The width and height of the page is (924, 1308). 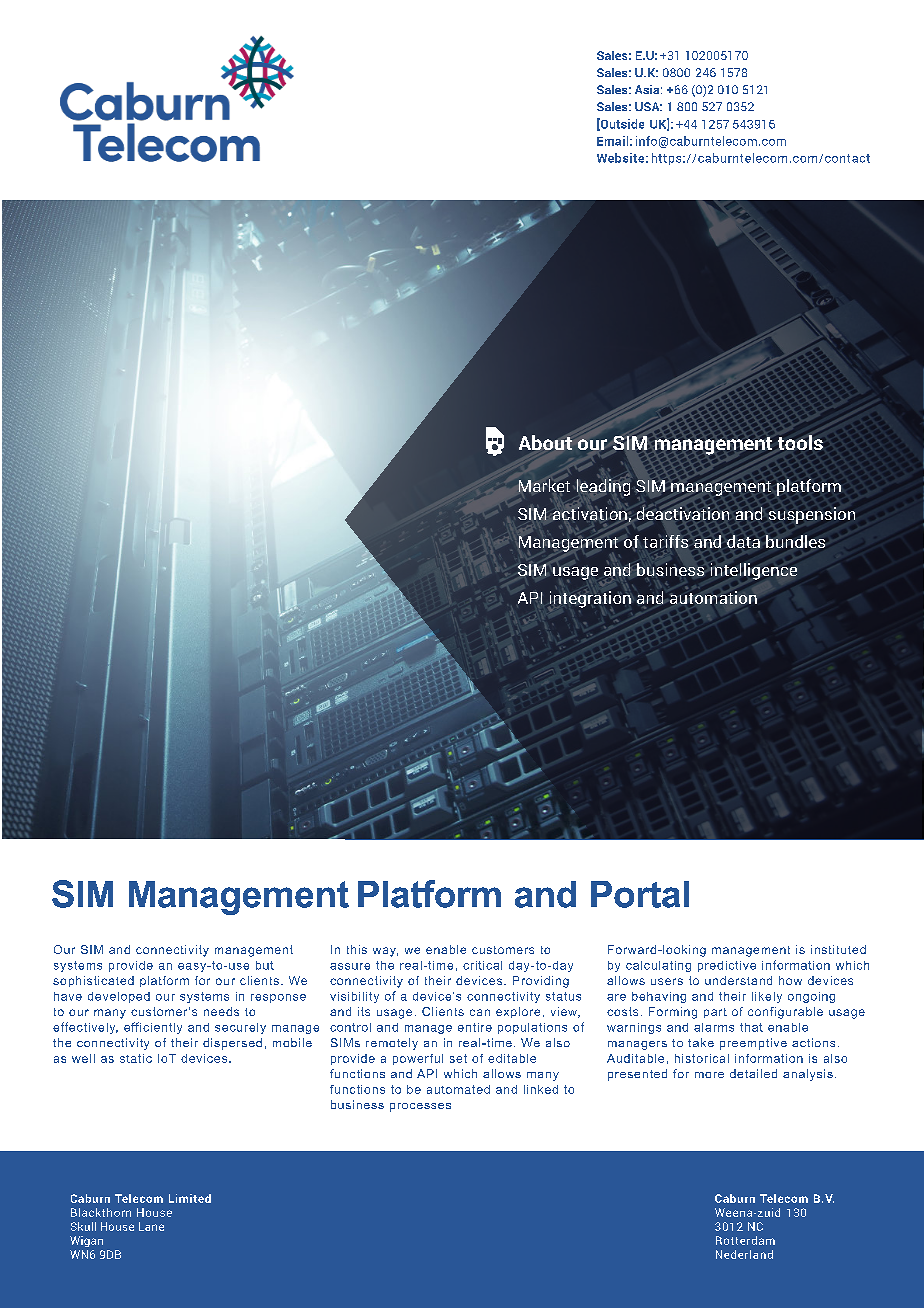 I want to click on tools, so click(x=800, y=442).
